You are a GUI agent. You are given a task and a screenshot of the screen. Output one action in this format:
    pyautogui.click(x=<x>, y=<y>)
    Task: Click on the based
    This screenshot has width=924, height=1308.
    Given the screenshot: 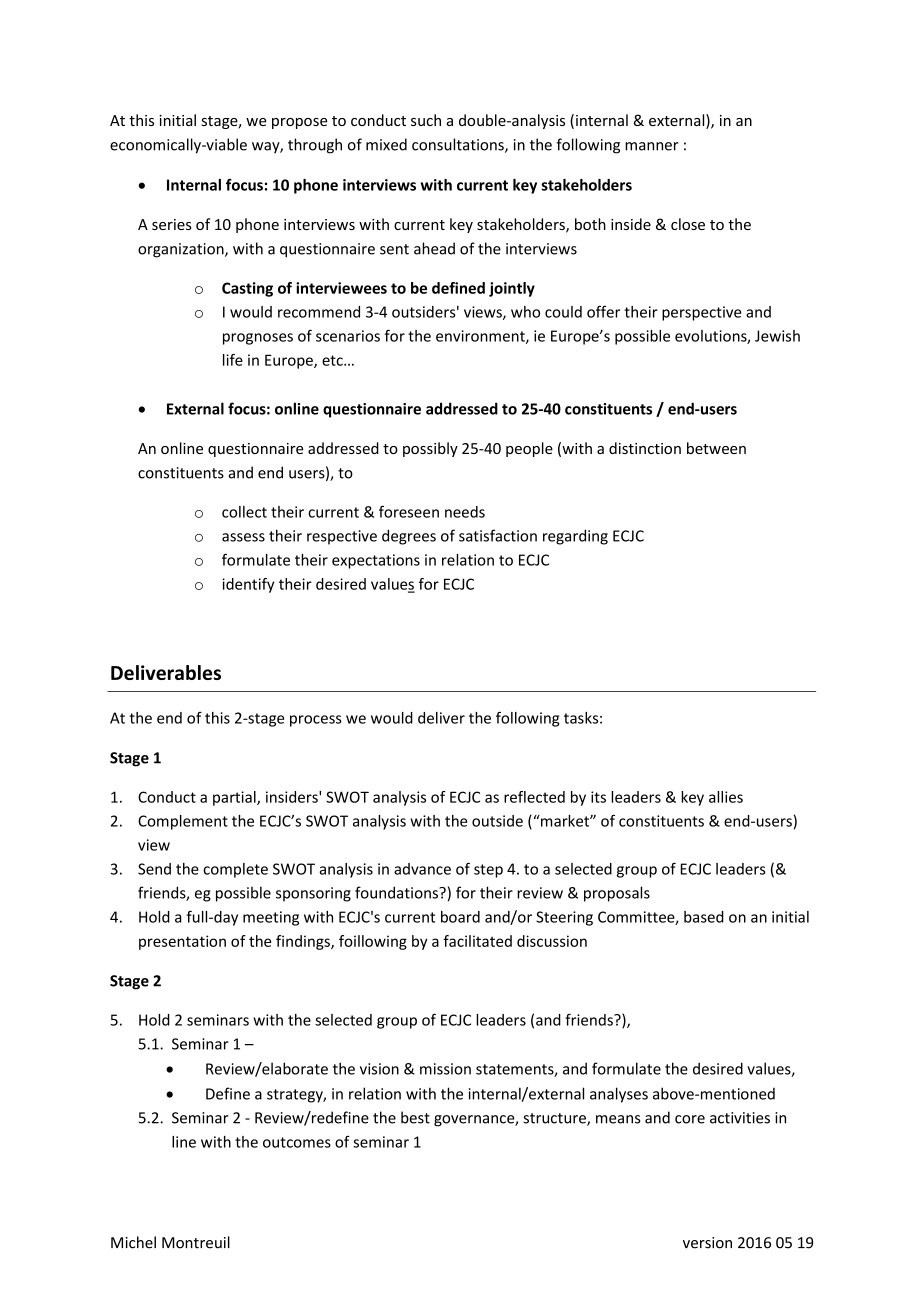 What is the action you would take?
    pyautogui.click(x=704, y=917)
